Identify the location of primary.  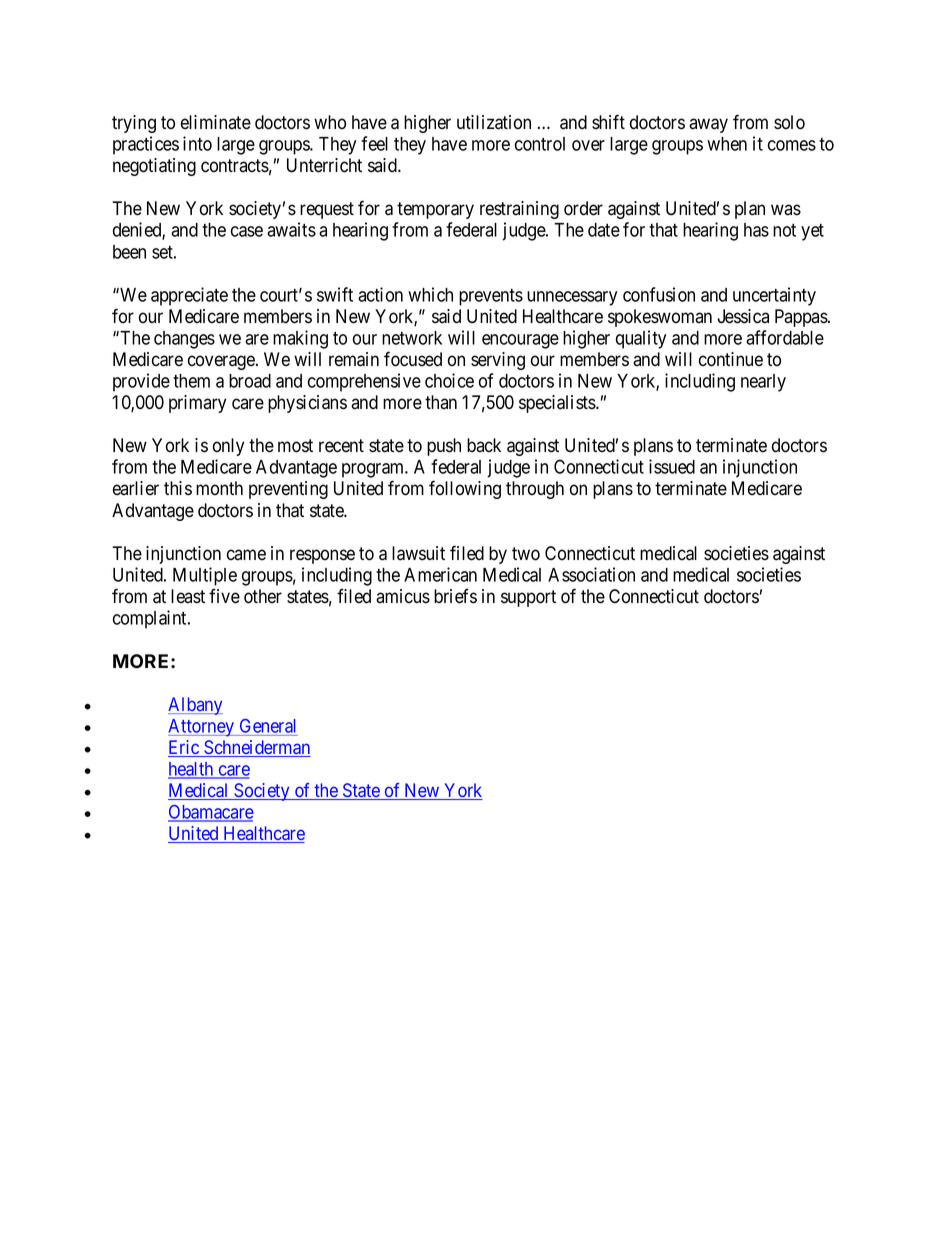
(197, 404).
